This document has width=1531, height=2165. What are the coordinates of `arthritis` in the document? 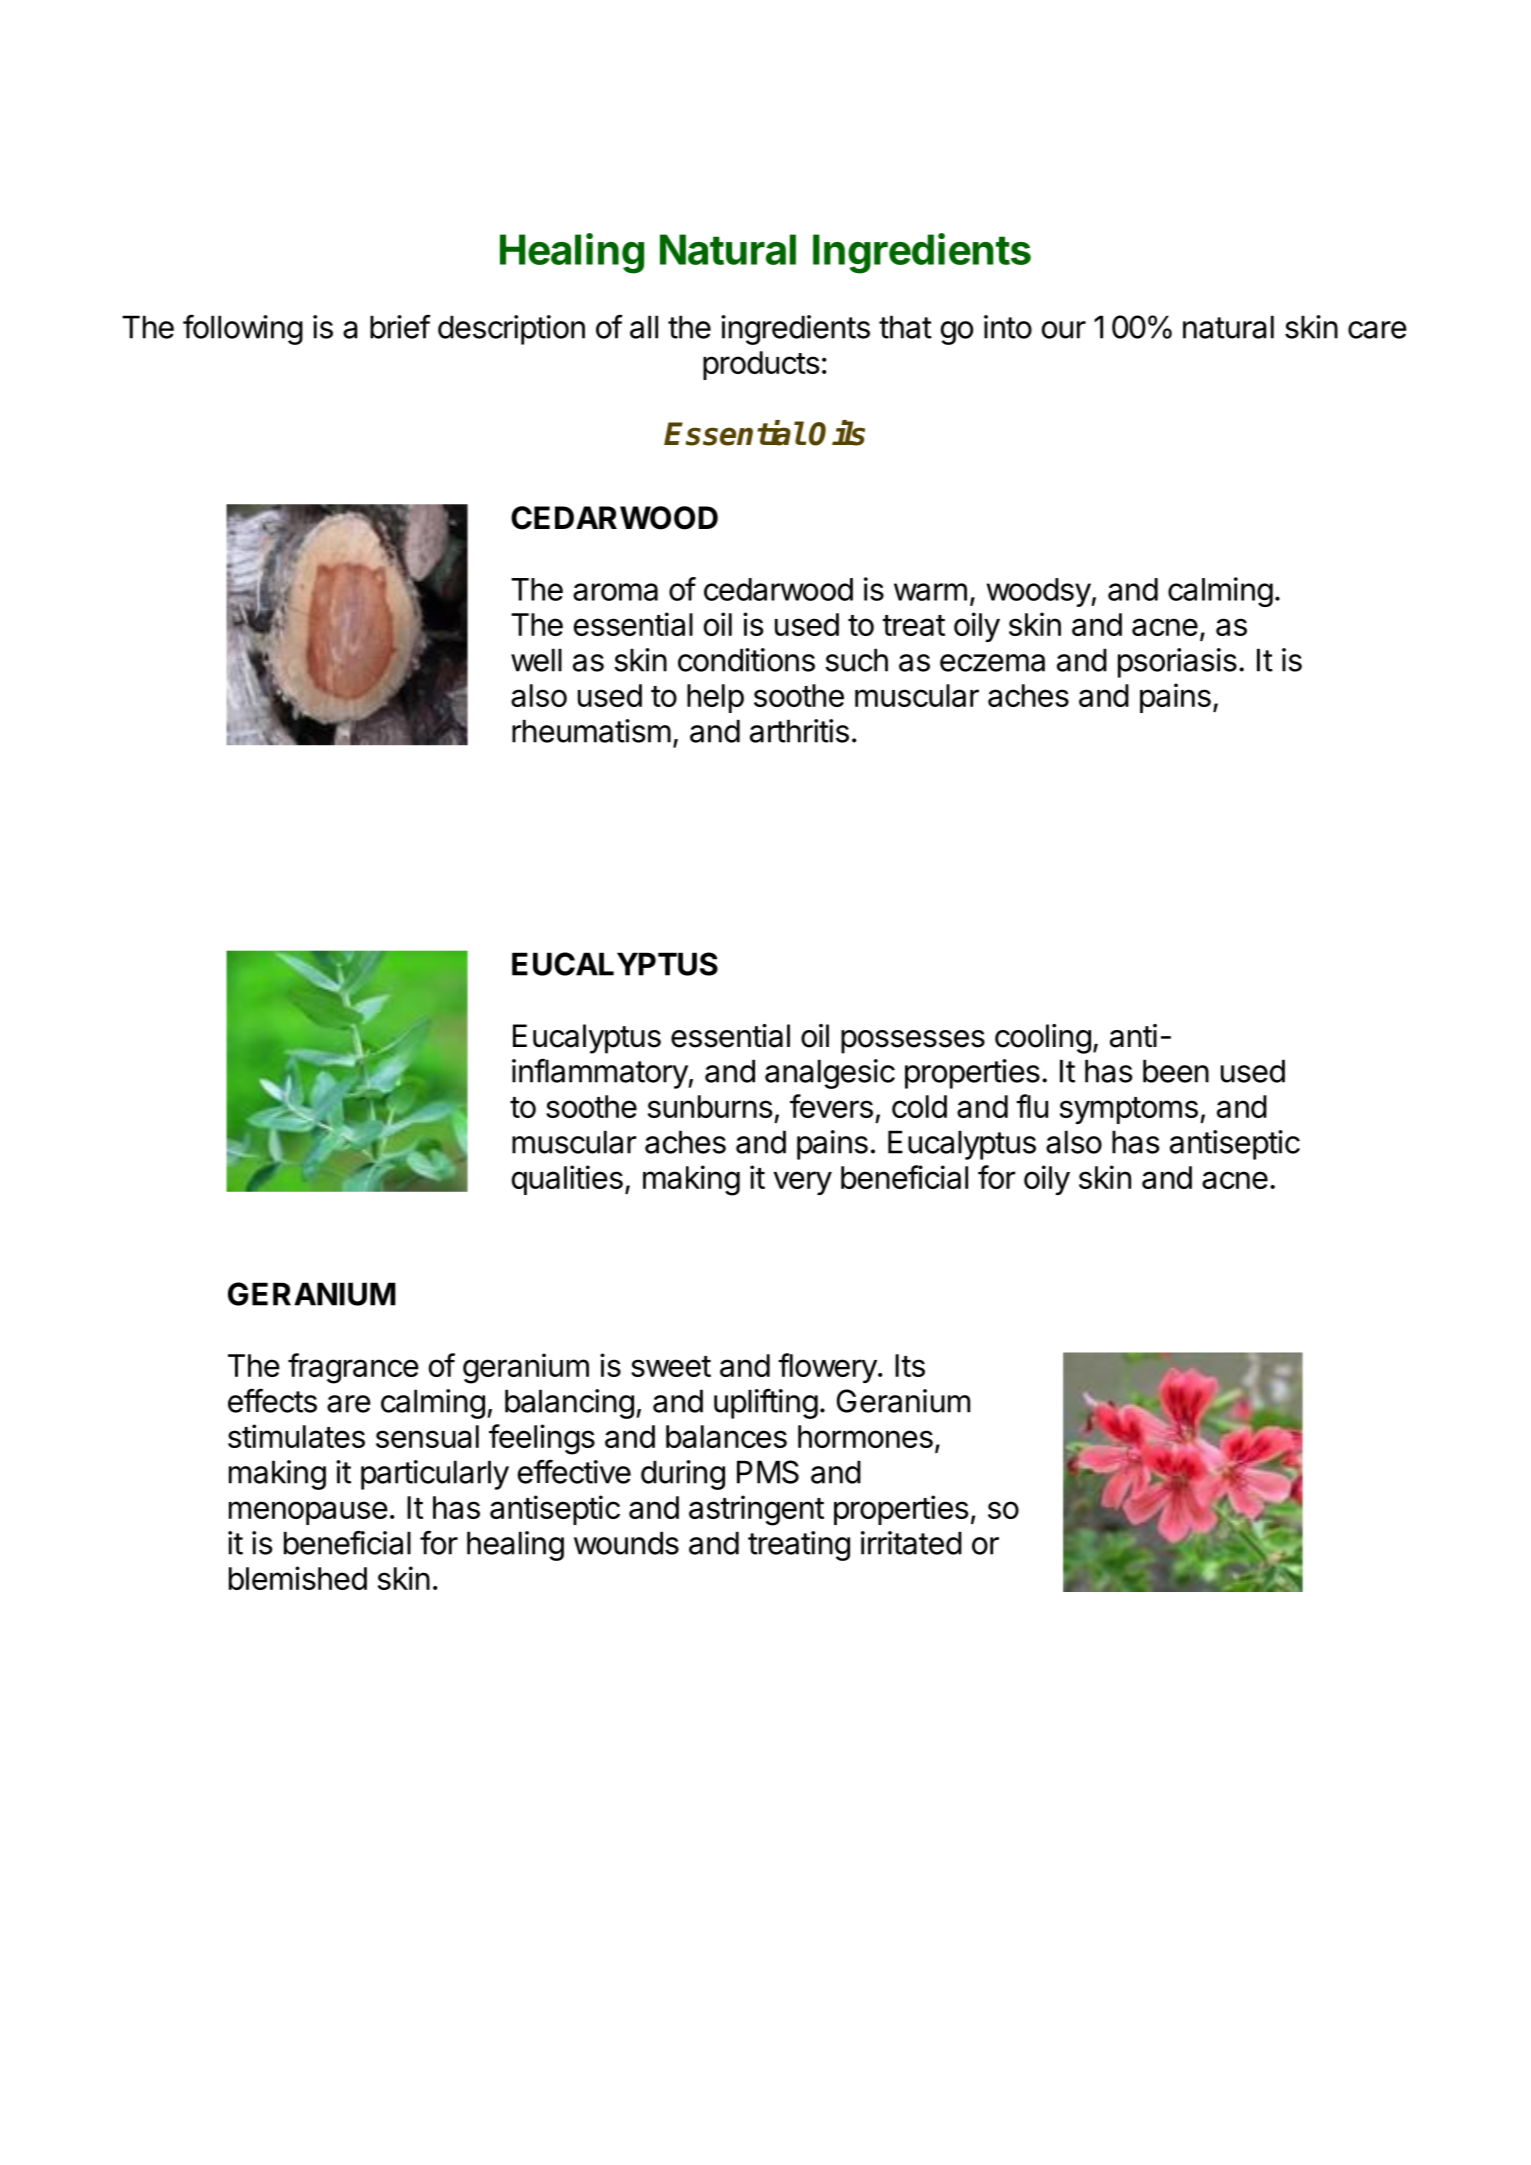 It's located at (799, 731).
